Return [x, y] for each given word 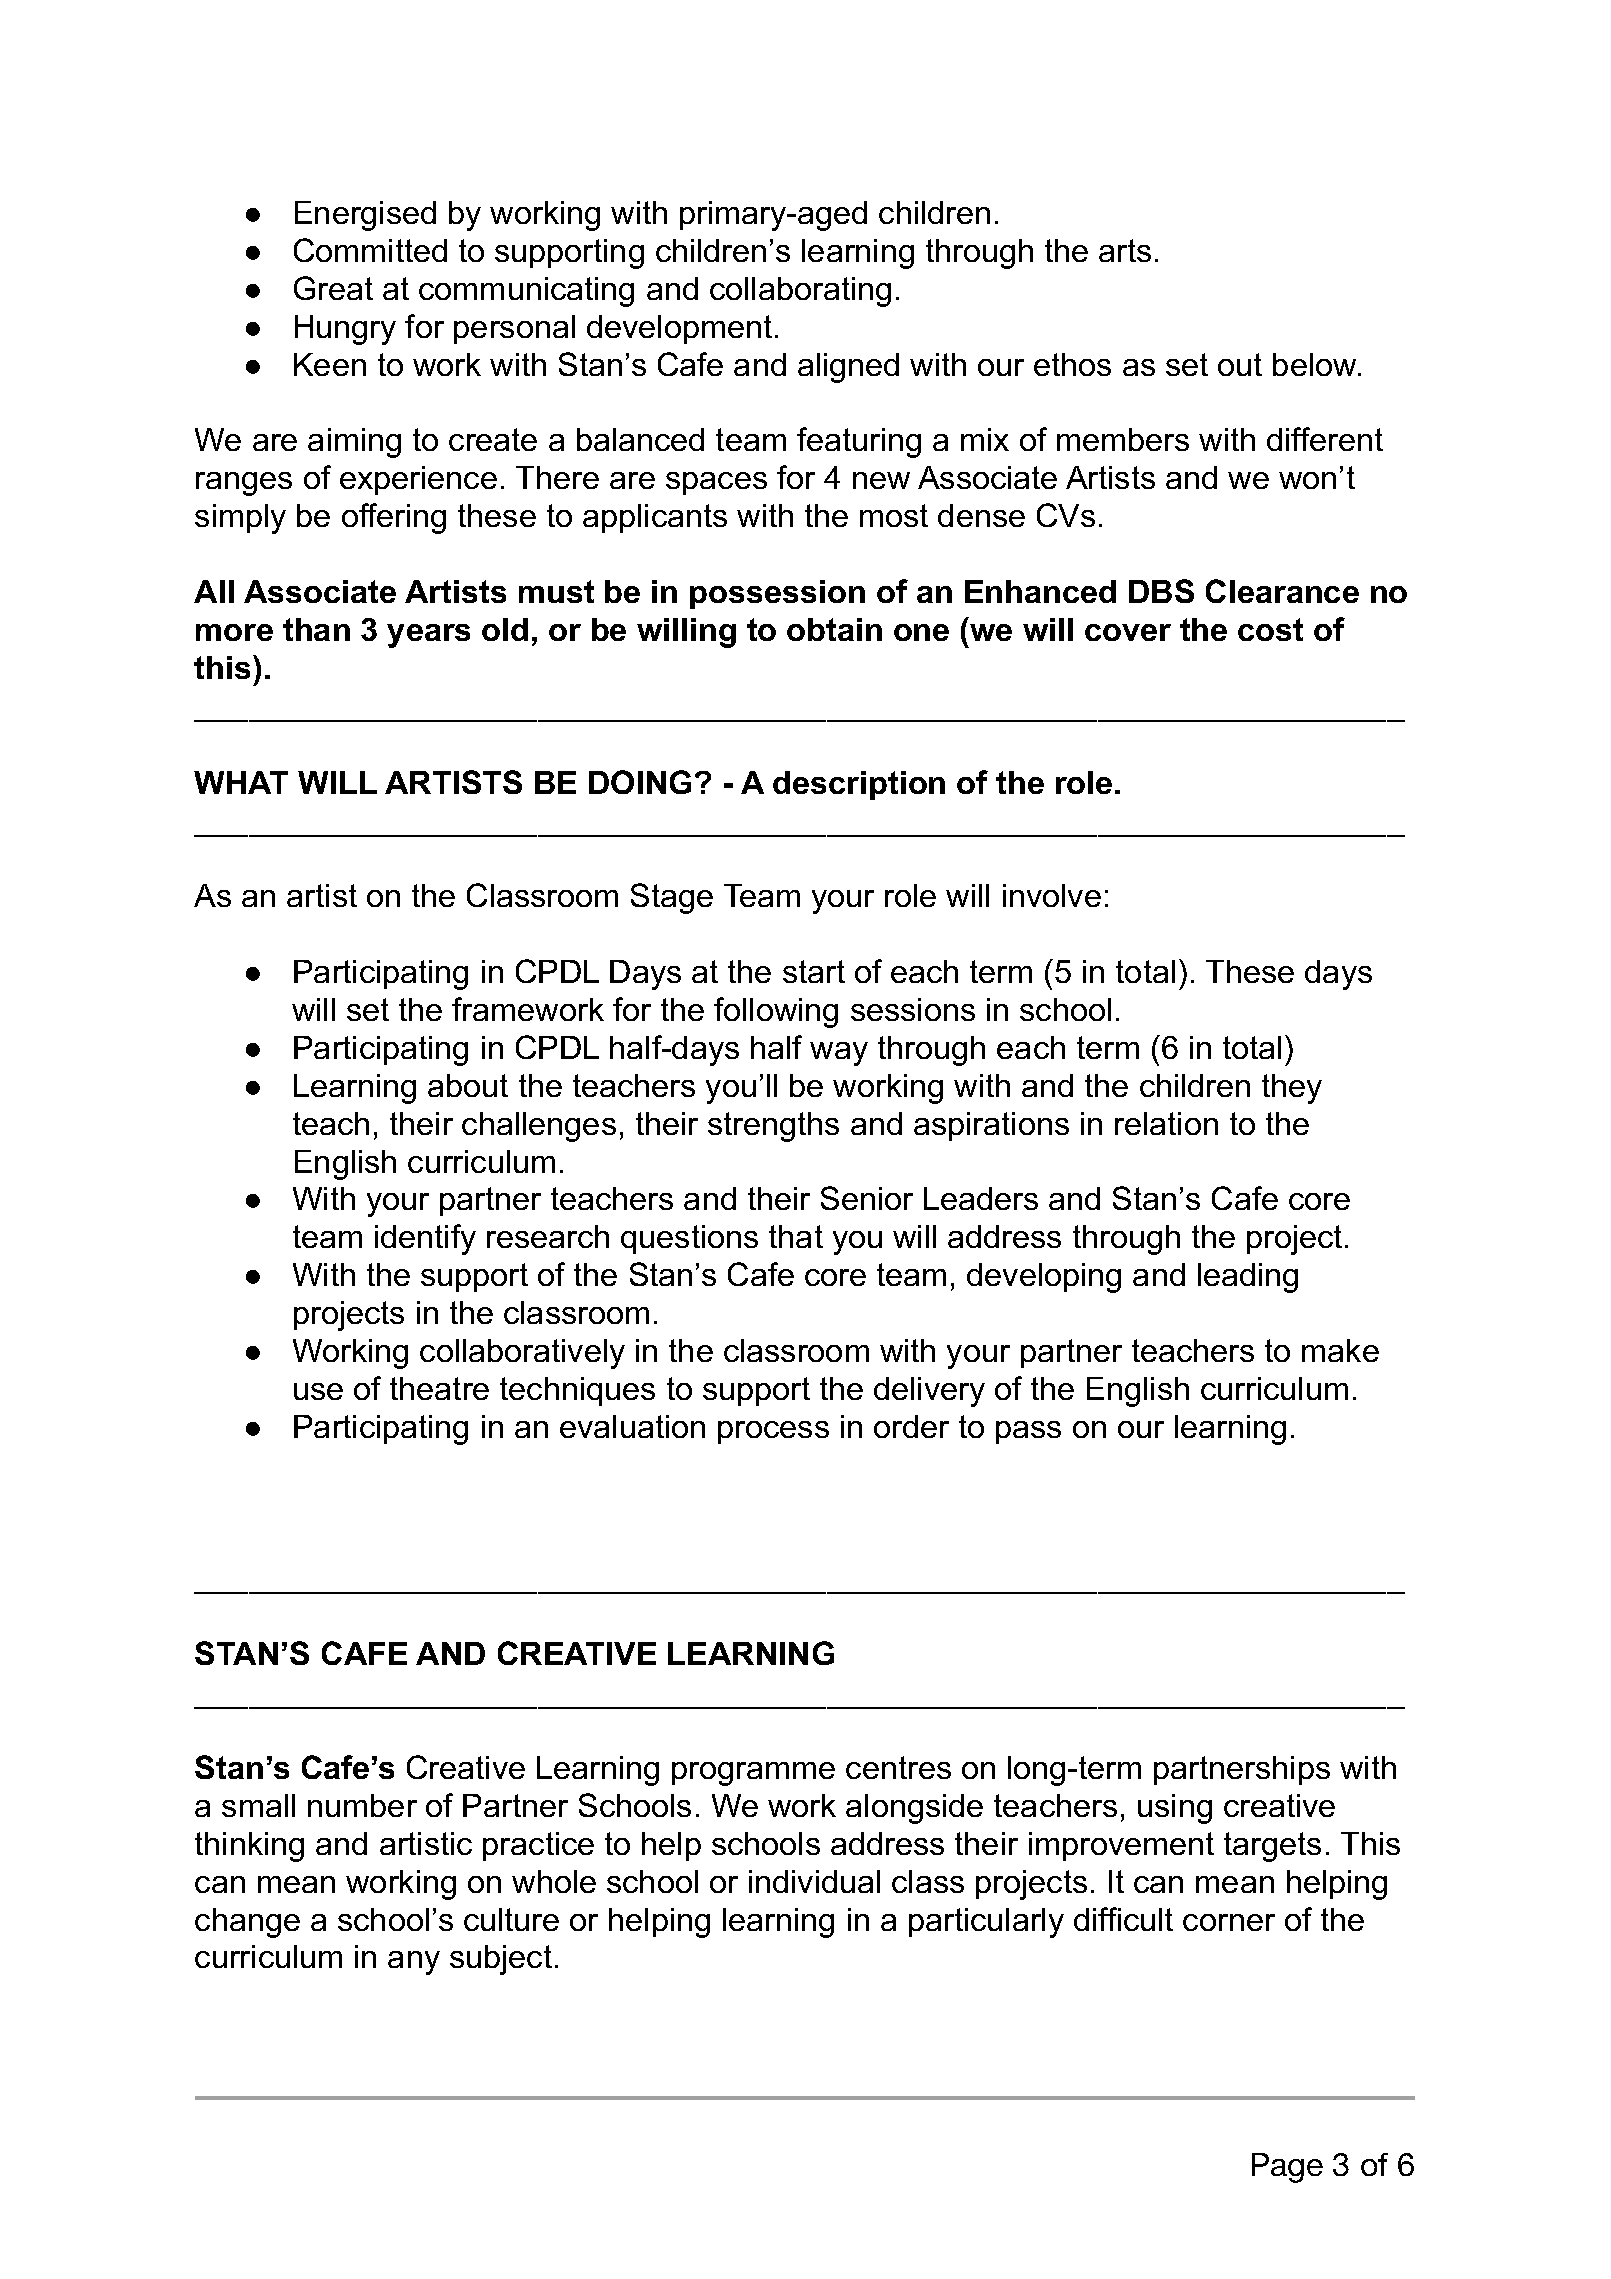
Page [1287, 2168]
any [414, 1963]
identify [425, 1239]
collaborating [800, 292]
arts [1125, 250]
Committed [370, 250]
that [796, 1236]
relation [1166, 1123]
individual [814, 1881]
